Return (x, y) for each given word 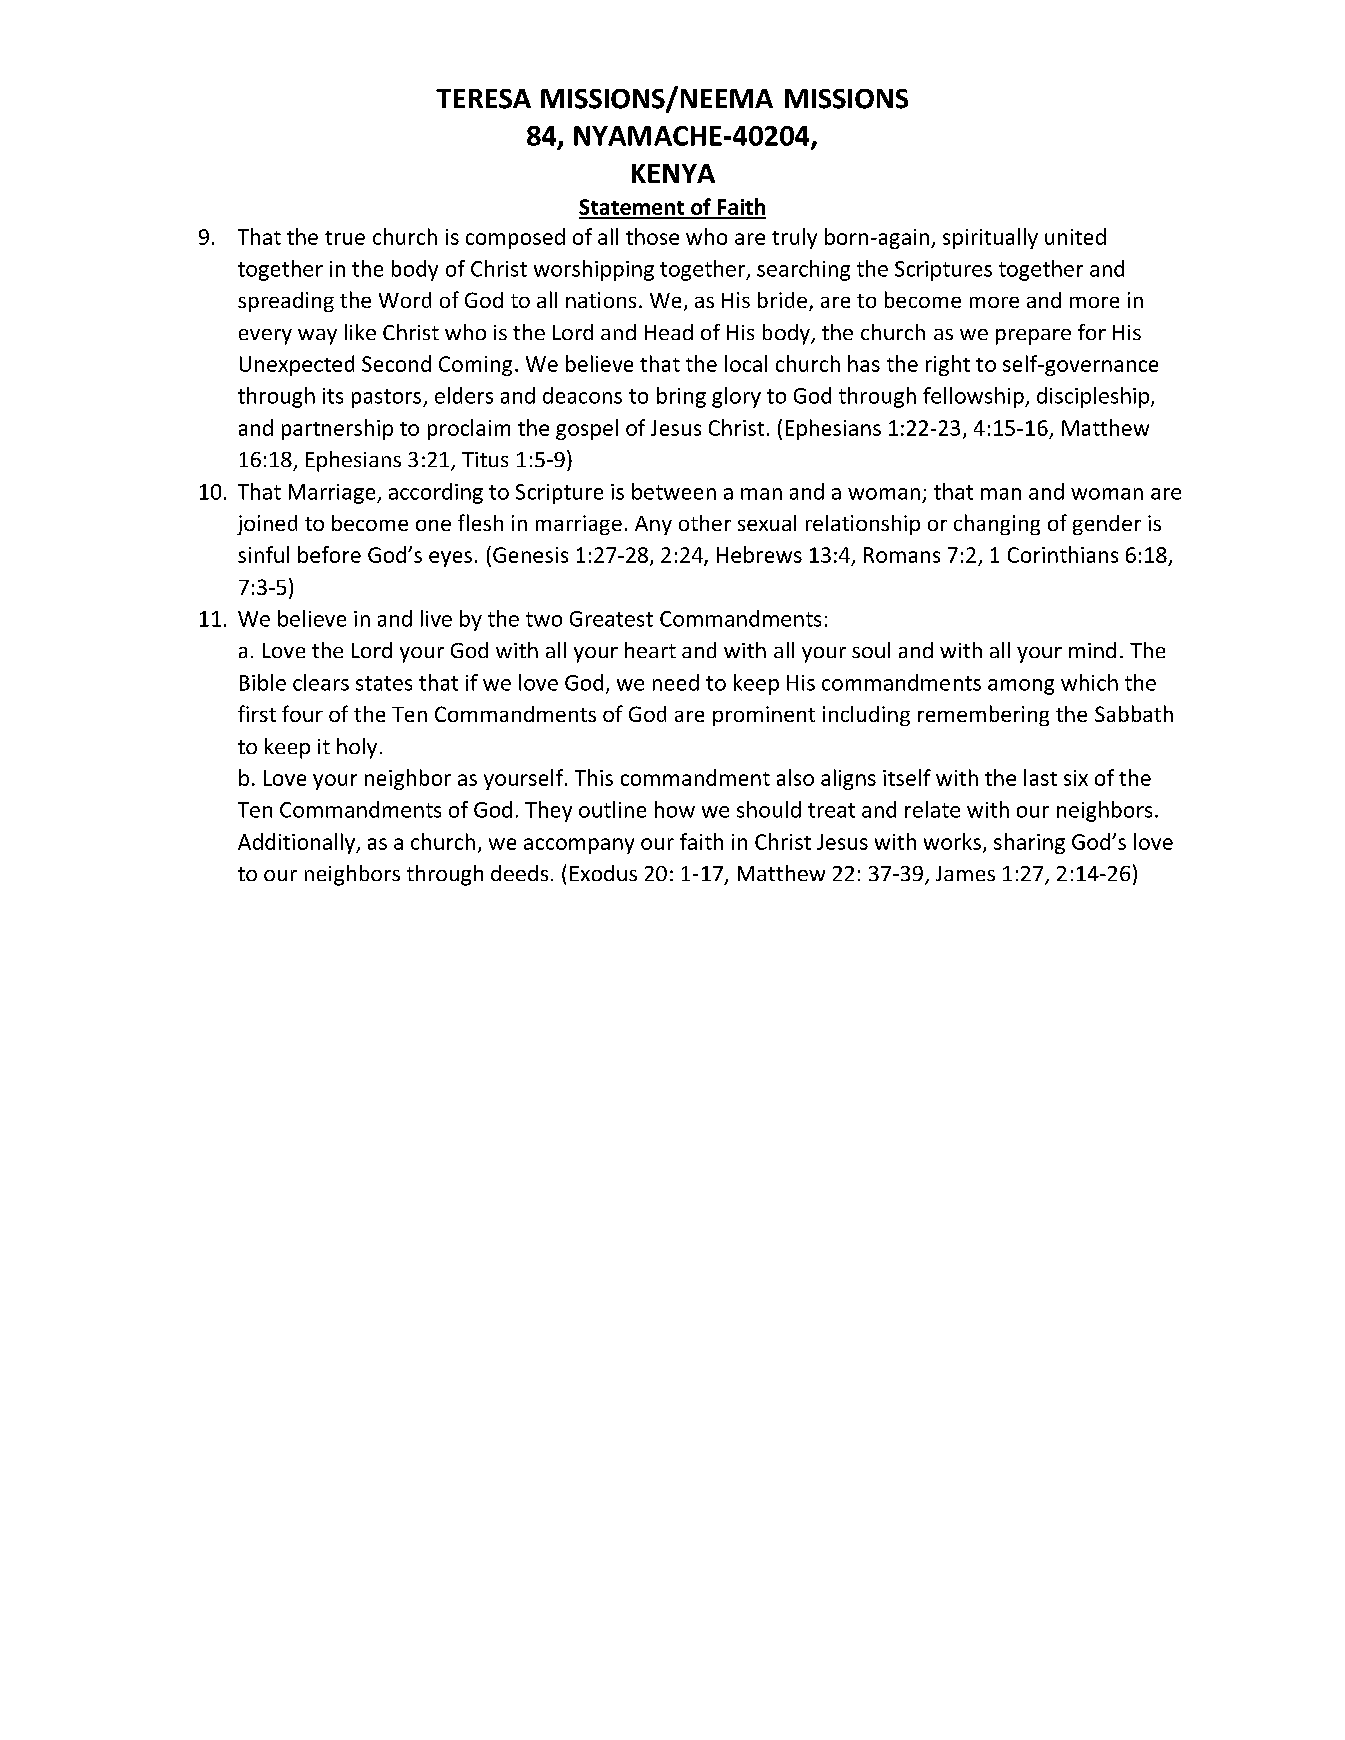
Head (669, 332)
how (675, 809)
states (384, 683)
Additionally (298, 843)
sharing (1029, 843)
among (1021, 687)
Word (405, 300)
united (1075, 236)
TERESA (483, 99)
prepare (1033, 337)
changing (997, 524)
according (436, 493)
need (676, 682)
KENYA (673, 173)
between (674, 491)
